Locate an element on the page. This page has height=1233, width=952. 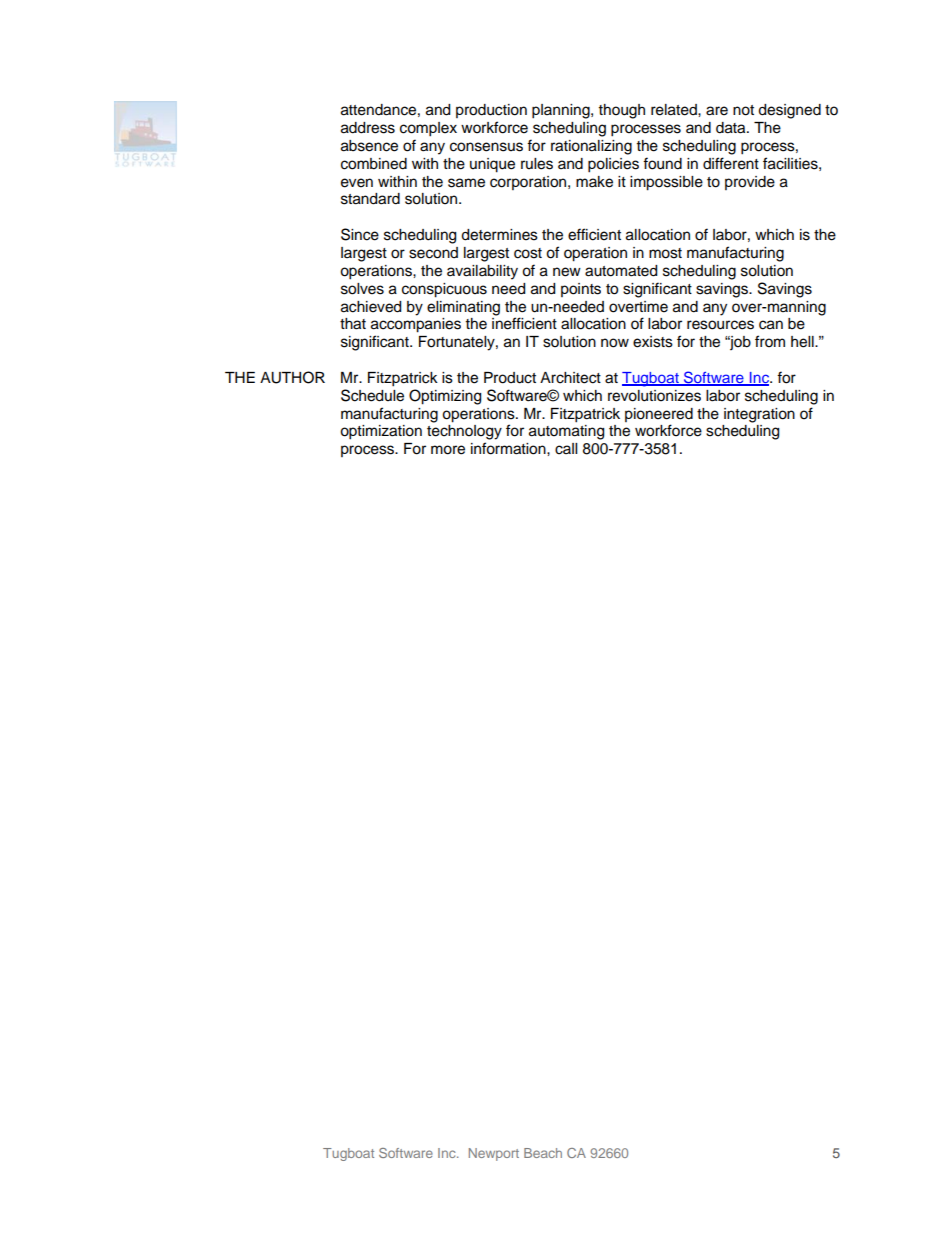
more is located at coordinates (448, 450).
